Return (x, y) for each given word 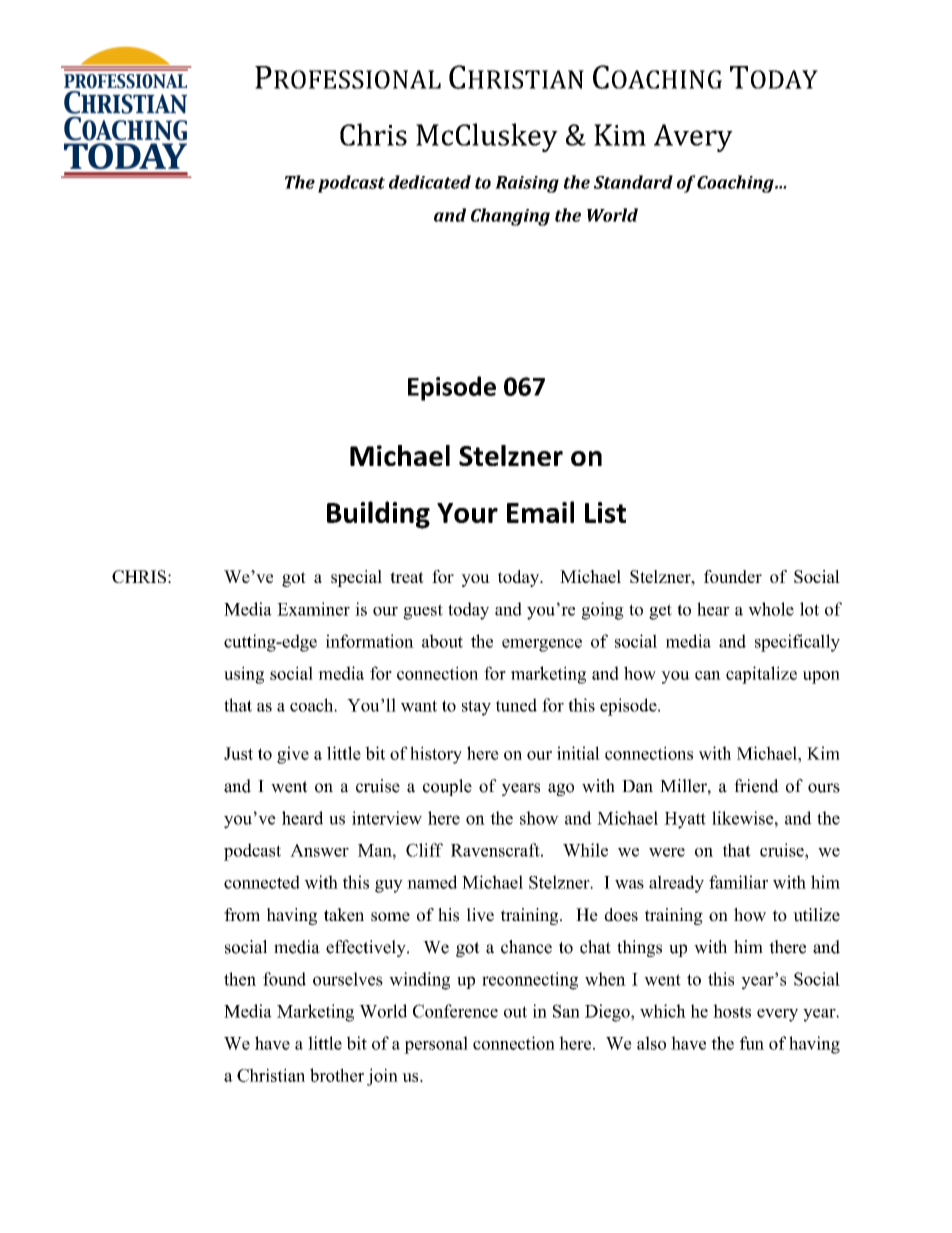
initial (578, 753)
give (293, 755)
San (566, 1011)
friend (756, 786)
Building (378, 515)
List (605, 512)
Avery (693, 138)
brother (337, 1075)
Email (540, 512)
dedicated (430, 182)
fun (752, 1043)
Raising (527, 184)
